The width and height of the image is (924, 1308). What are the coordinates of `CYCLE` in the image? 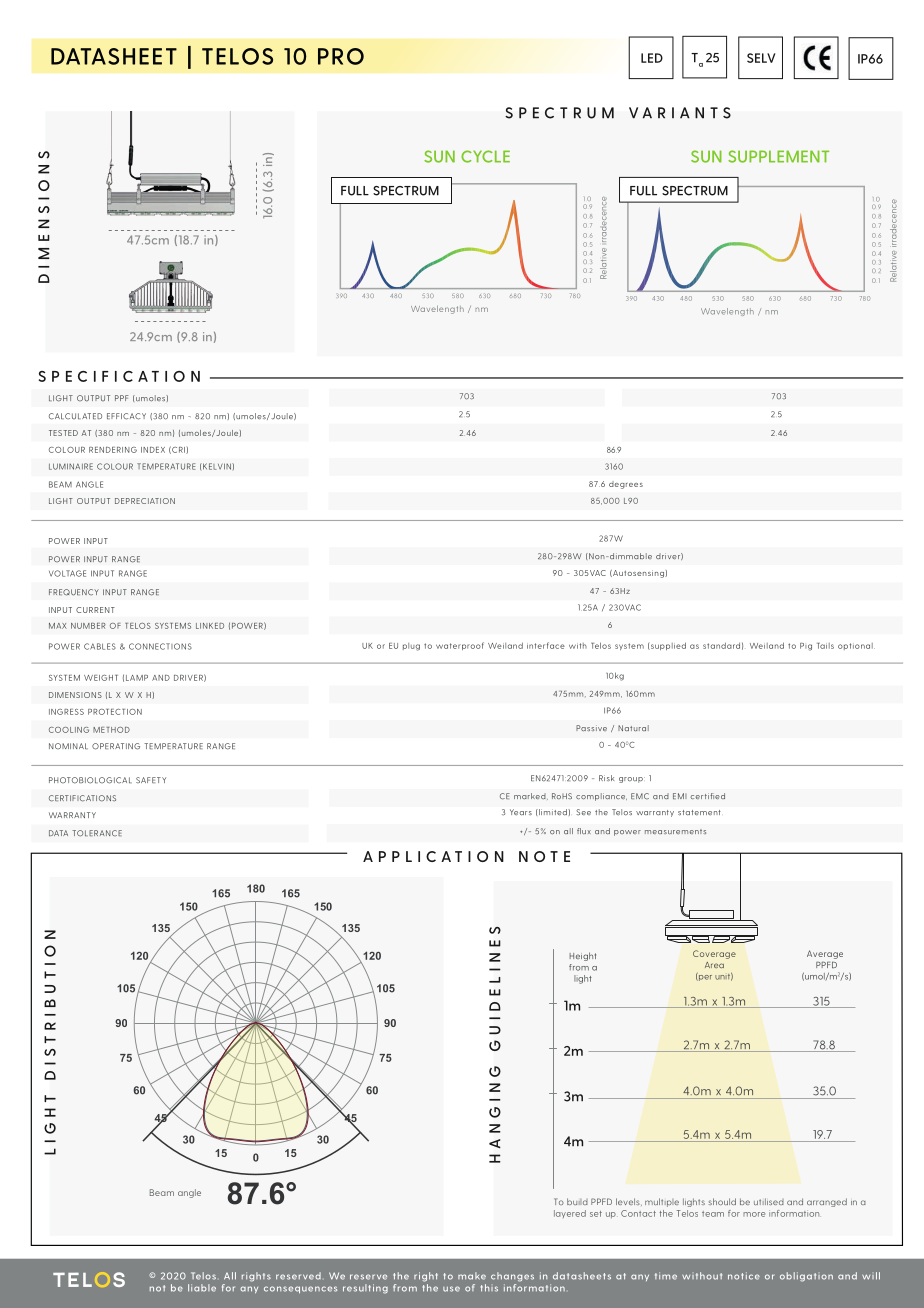 It's located at (485, 156).
